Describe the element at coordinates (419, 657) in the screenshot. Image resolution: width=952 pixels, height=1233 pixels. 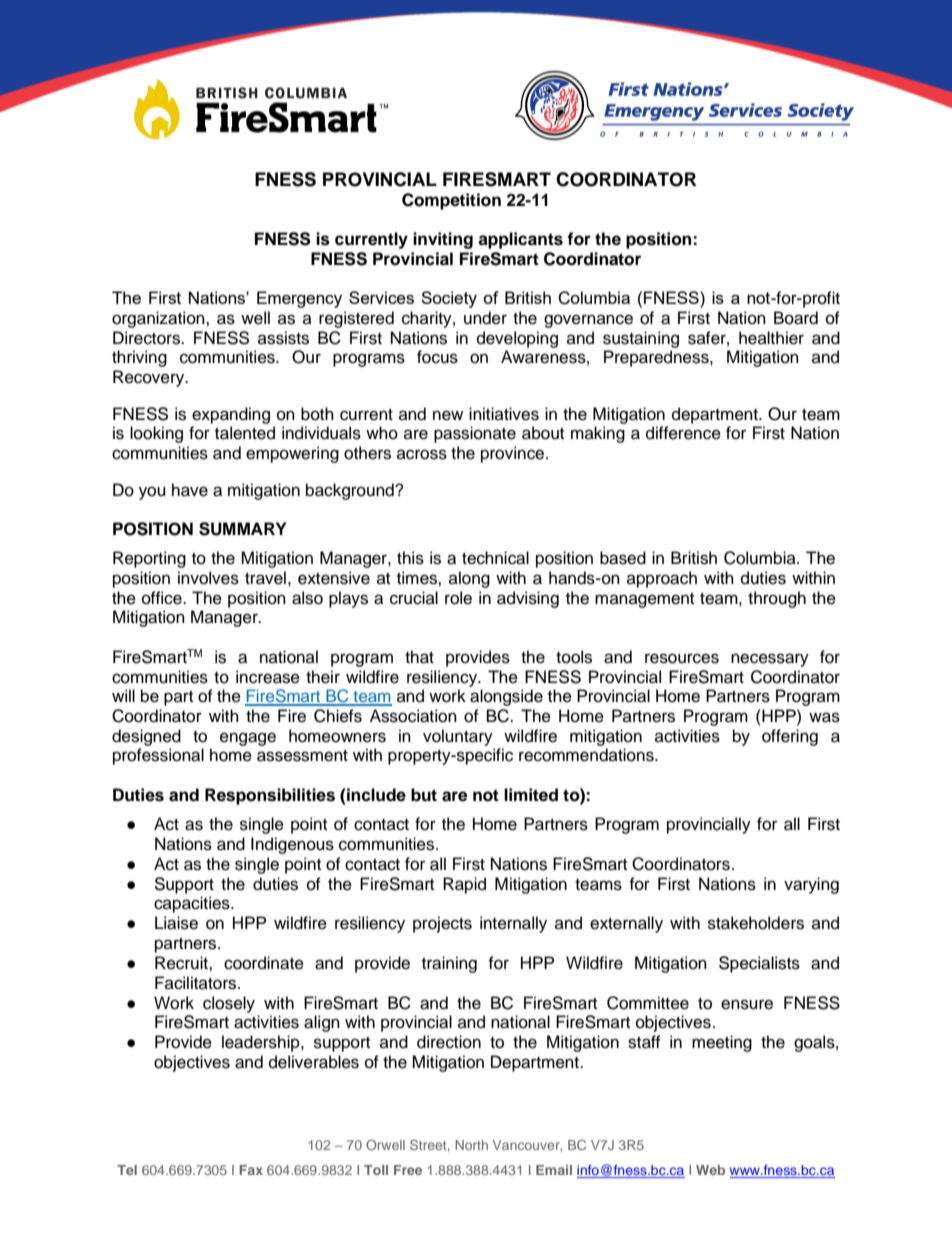
I see `that` at that location.
